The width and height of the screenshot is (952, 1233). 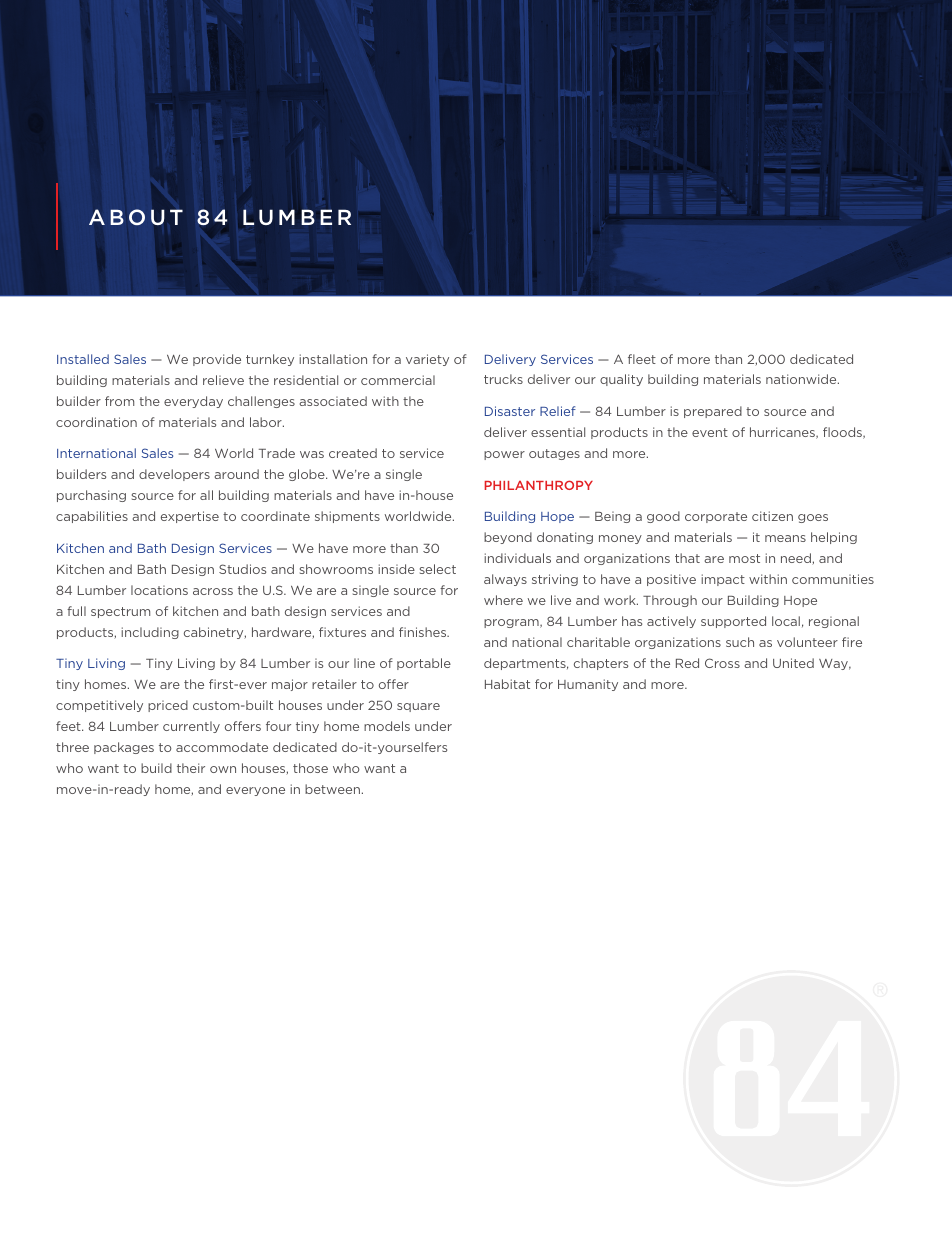 What do you see at coordinates (642, 359) in the screenshot?
I see `fleet` at bounding box center [642, 359].
